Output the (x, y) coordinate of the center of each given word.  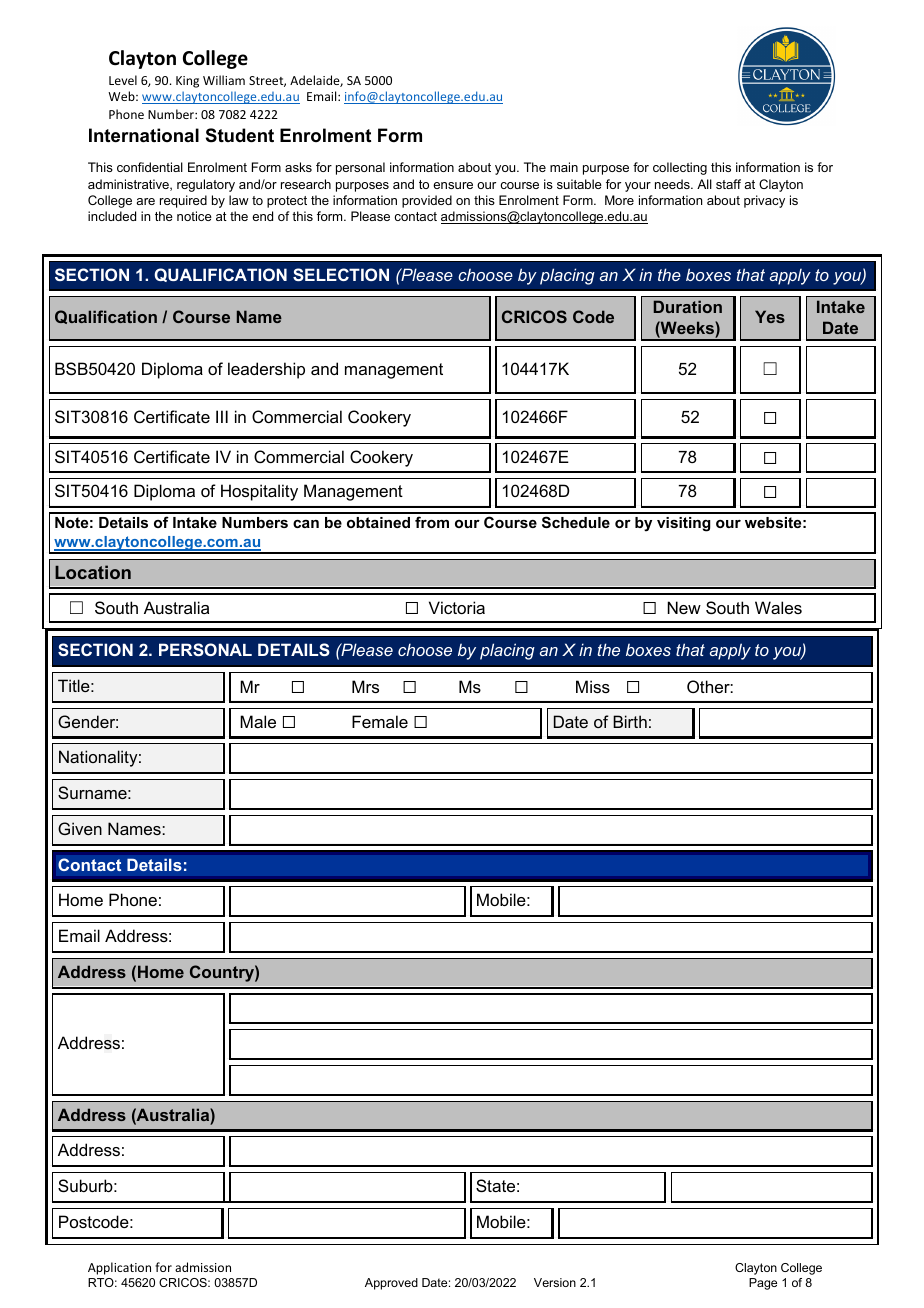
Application (119, 1268)
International (144, 135)
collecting (680, 168)
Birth (630, 721)
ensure (453, 185)
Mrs (365, 686)
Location (93, 572)
